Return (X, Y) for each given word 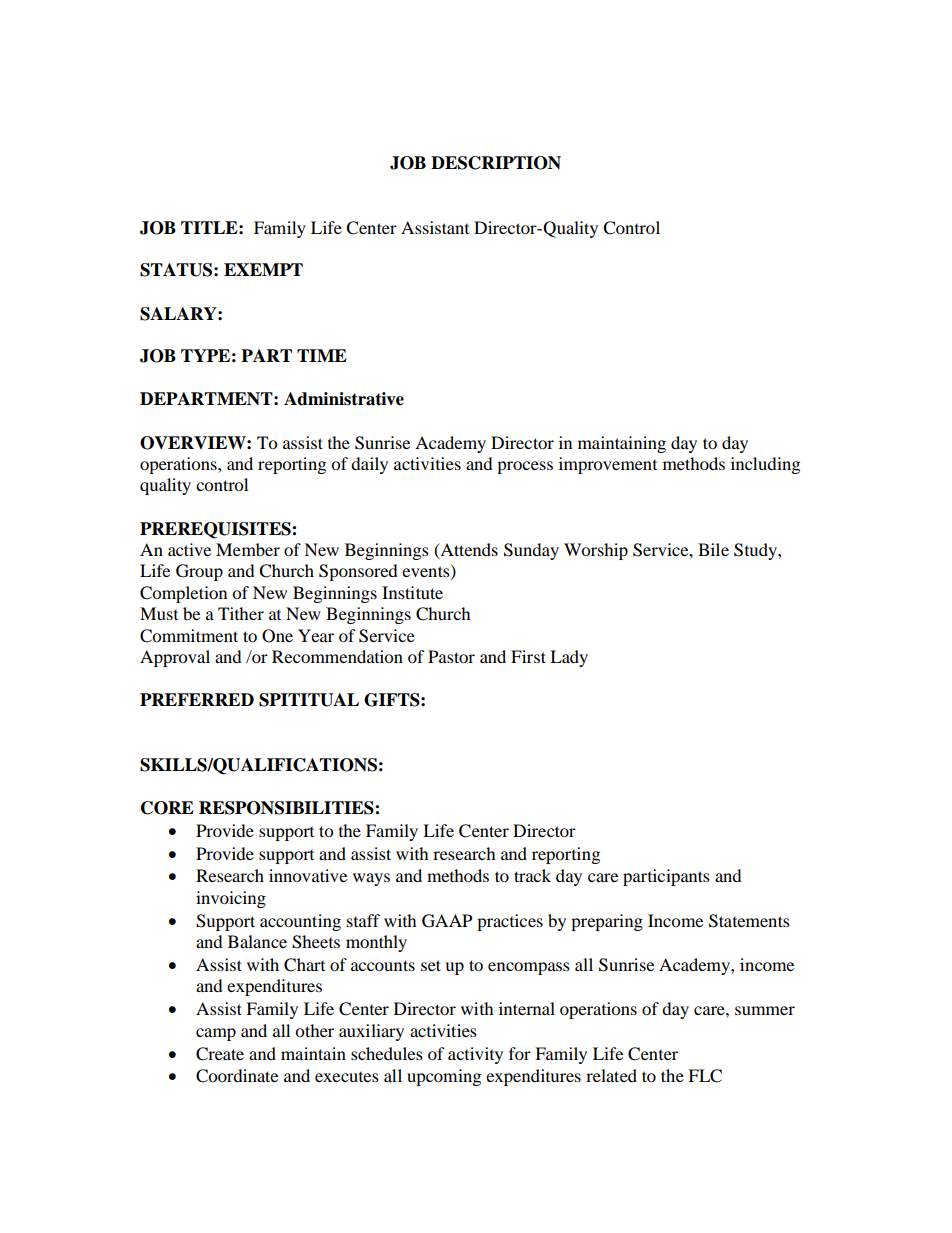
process (525, 467)
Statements (749, 921)
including (765, 465)
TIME (322, 355)
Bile (713, 549)
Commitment (189, 636)
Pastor (451, 656)
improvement (608, 465)
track (532, 875)
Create (220, 1054)
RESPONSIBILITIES (287, 808)
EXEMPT (263, 269)
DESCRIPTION (496, 163)
